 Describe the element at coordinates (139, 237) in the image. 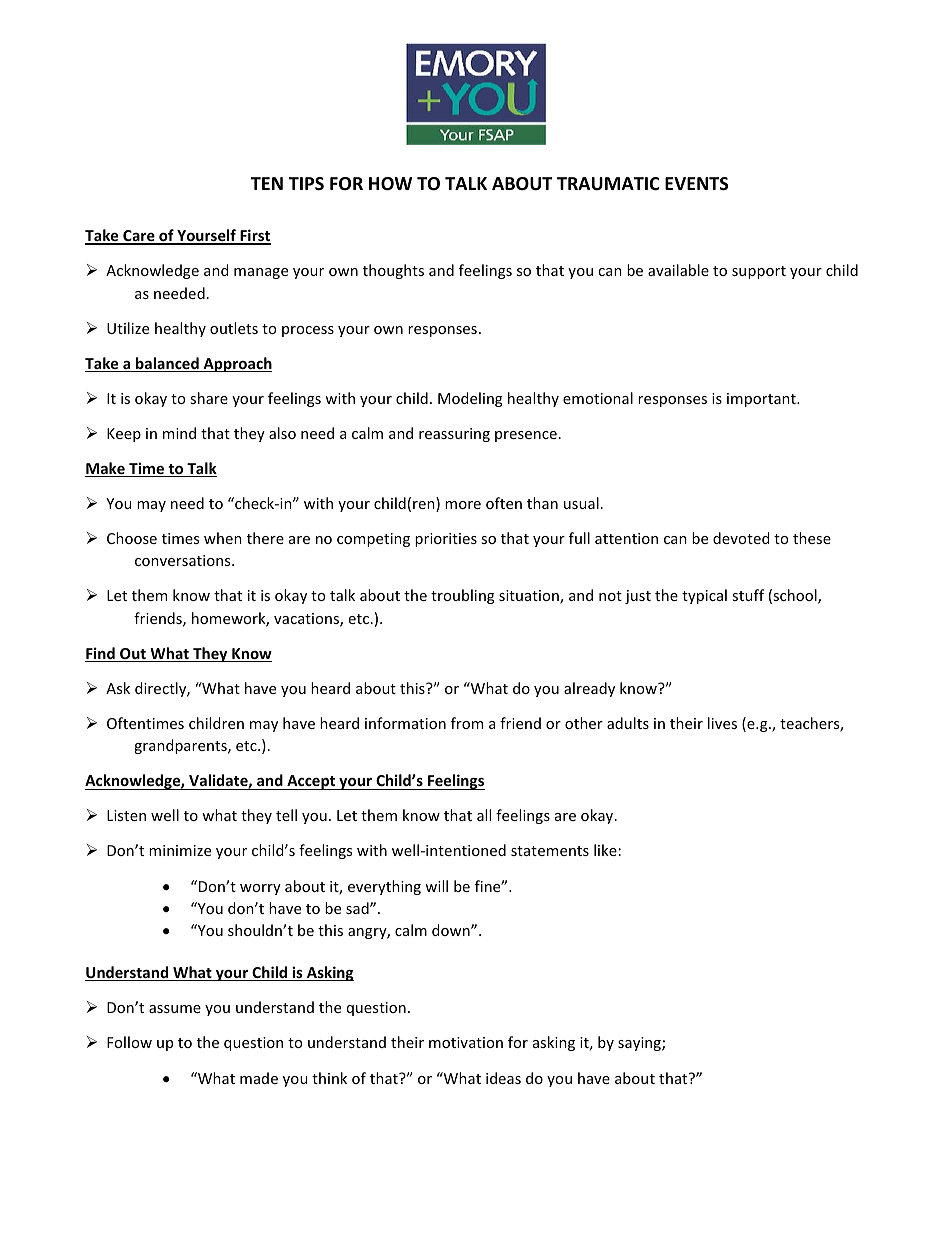

I see `Care` at that location.
